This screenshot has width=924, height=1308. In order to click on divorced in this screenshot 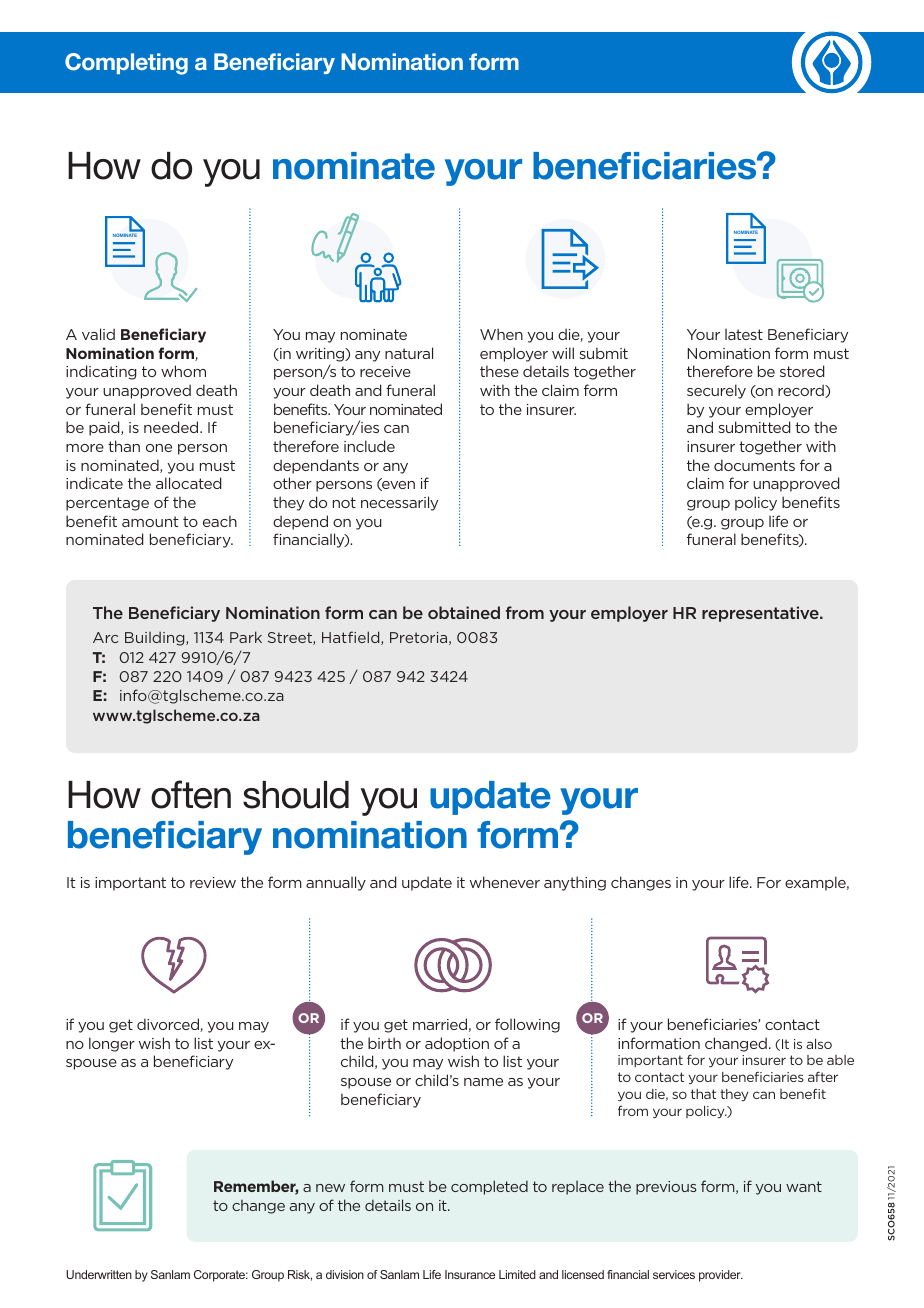, I will do `click(169, 1025)`.
